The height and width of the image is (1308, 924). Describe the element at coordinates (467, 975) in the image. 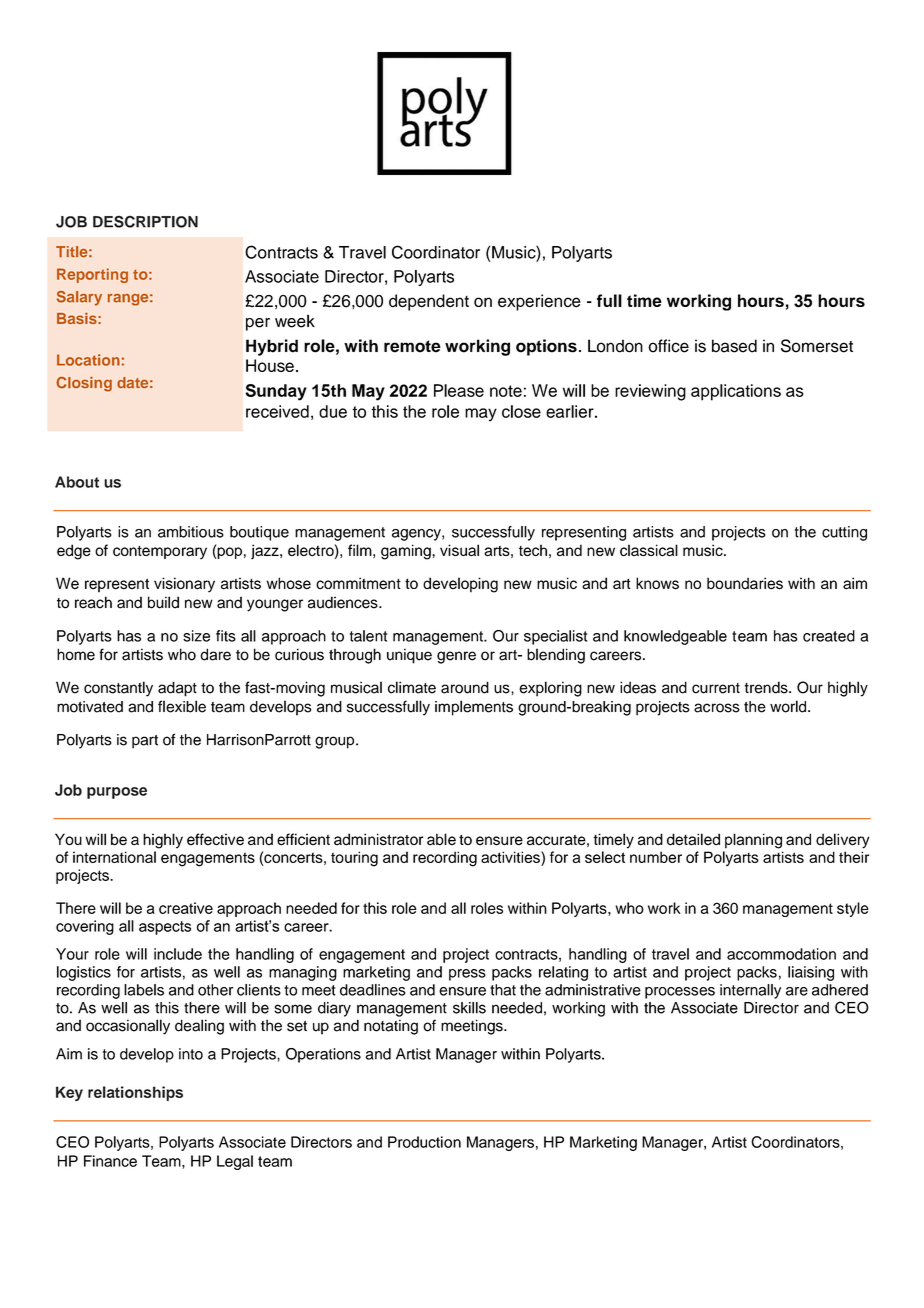

I see `press` at that location.
